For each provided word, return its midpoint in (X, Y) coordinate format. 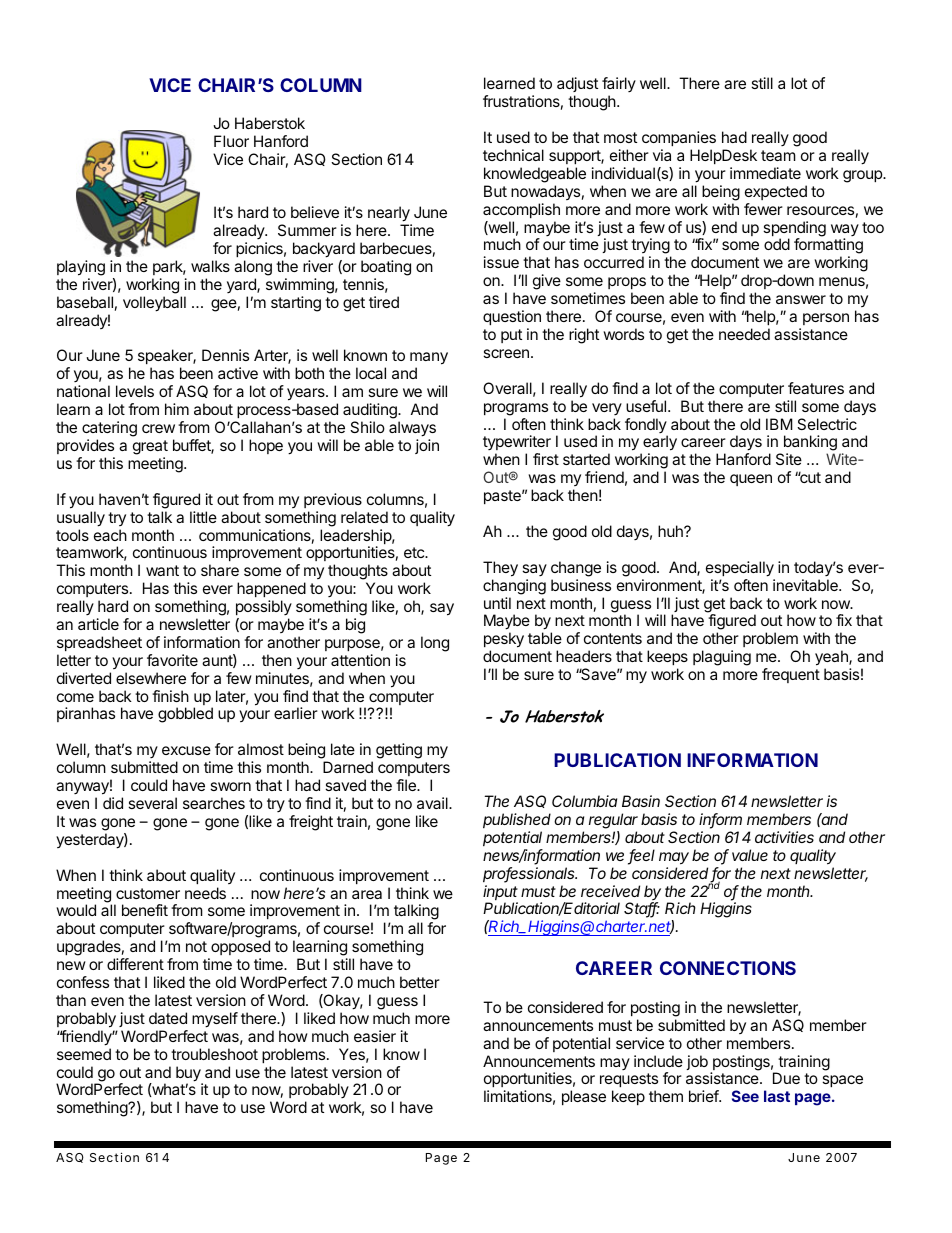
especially (740, 569)
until (497, 603)
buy (189, 1075)
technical (513, 155)
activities (784, 837)
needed (744, 334)
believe (315, 212)
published (517, 820)
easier (375, 1036)
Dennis (225, 355)
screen (506, 353)
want (162, 570)
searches (214, 803)
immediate (765, 173)
